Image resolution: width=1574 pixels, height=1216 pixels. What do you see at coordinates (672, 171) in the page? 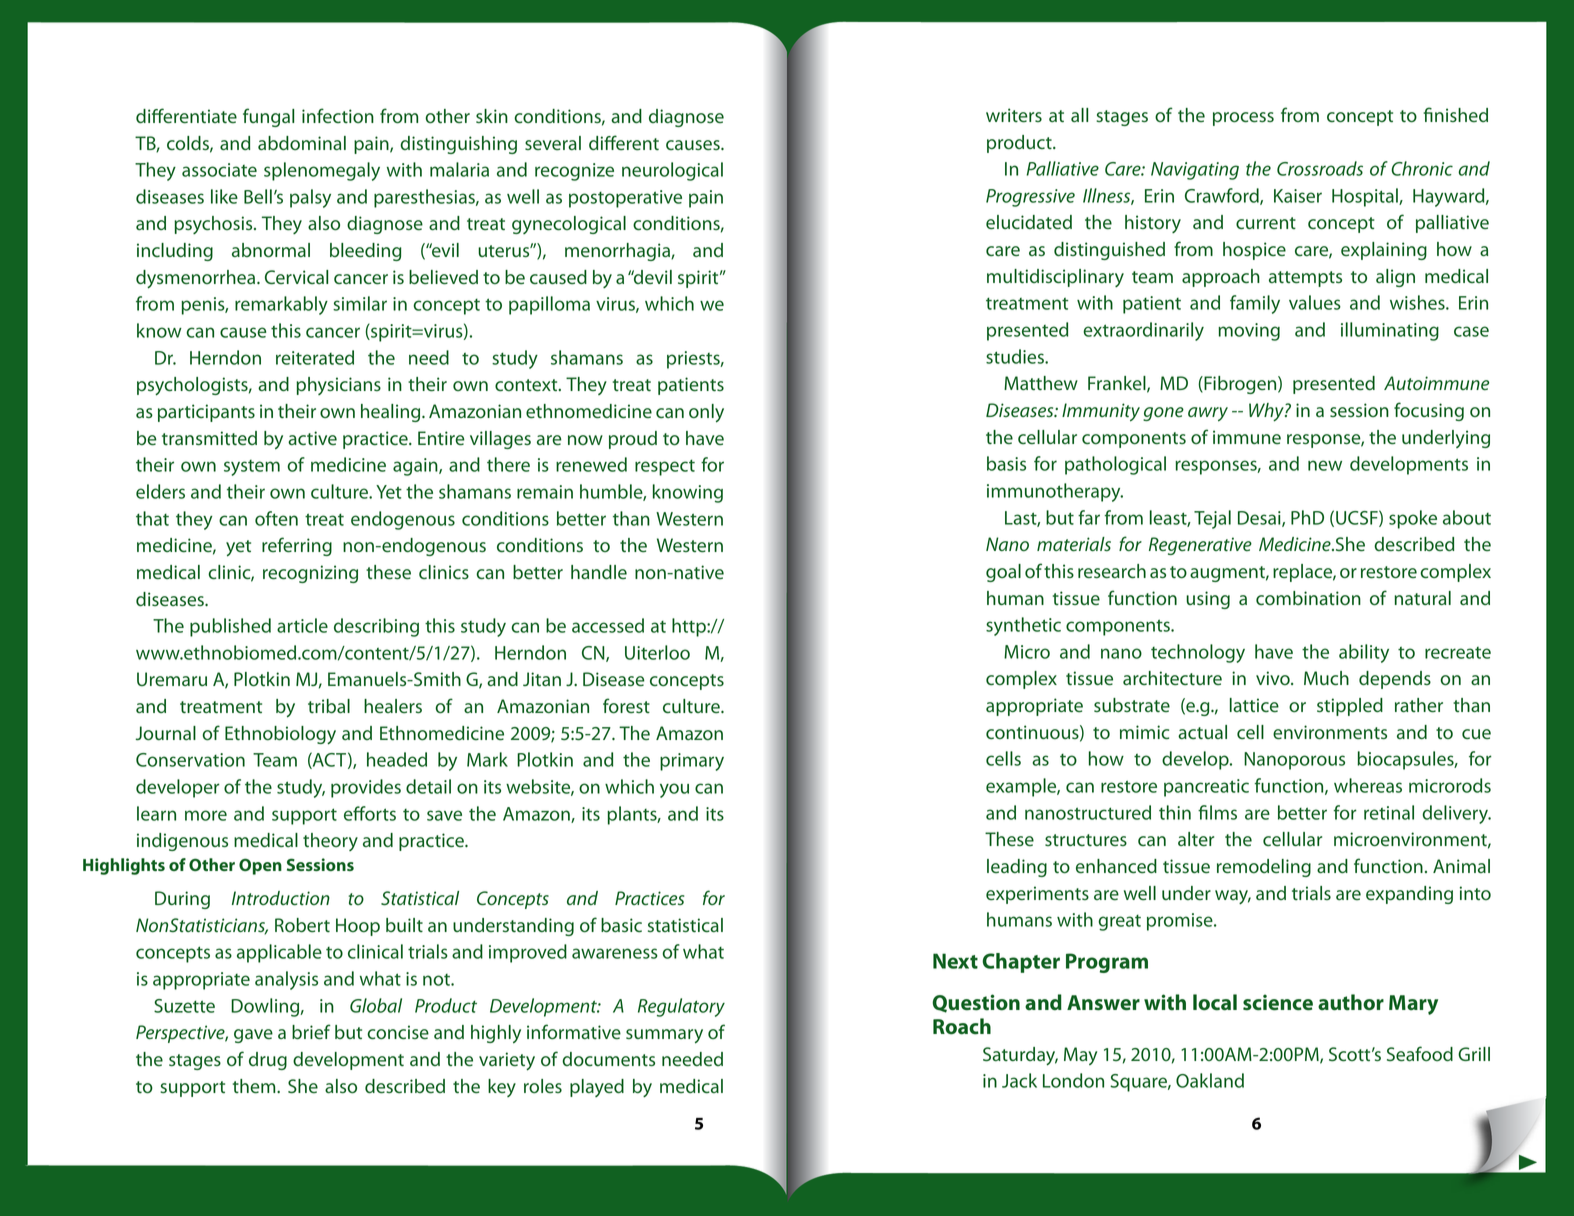
I see `neurological` at bounding box center [672, 171].
